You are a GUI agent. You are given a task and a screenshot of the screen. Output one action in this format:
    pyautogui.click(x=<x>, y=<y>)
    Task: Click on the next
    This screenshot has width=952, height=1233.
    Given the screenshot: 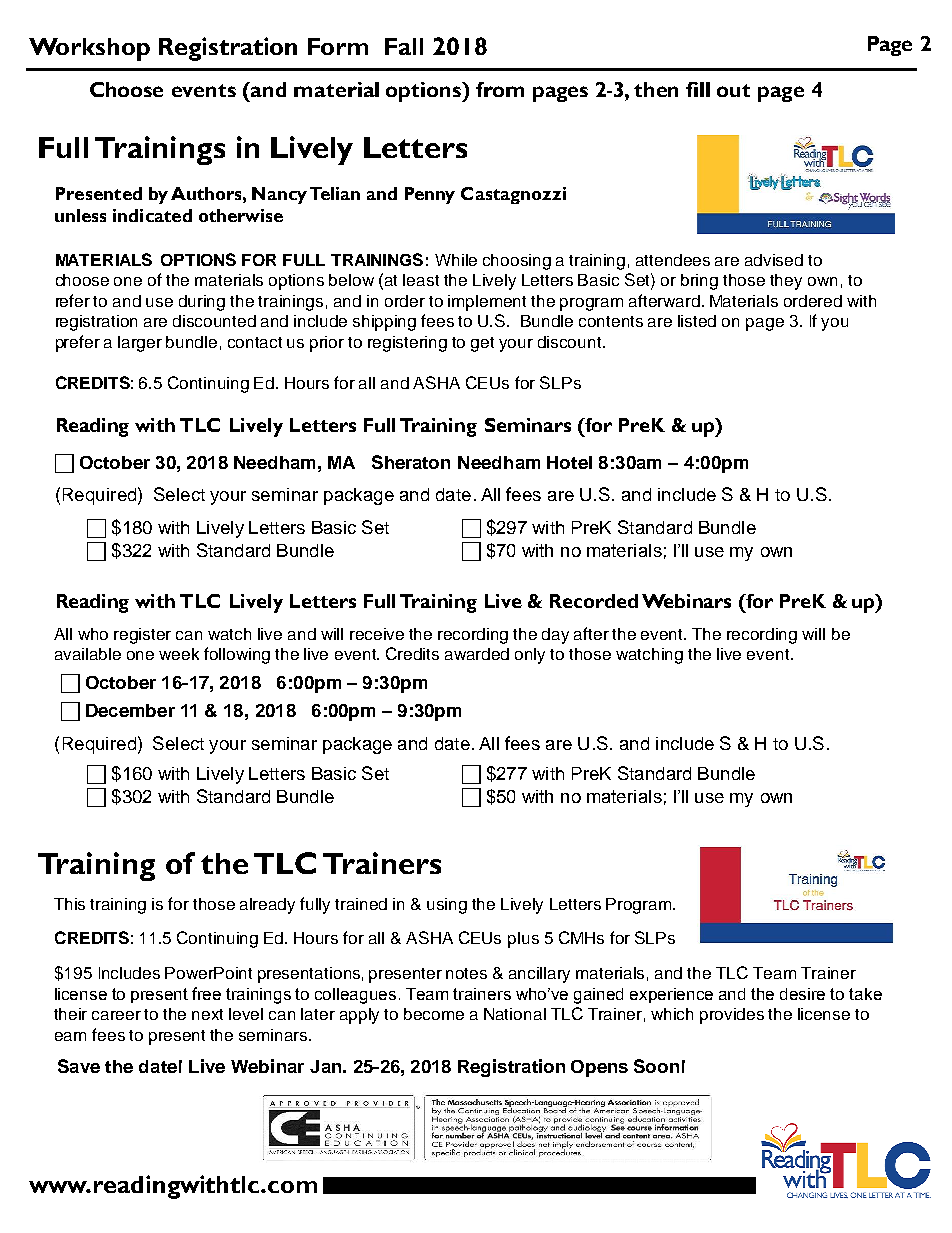 What is the action you would take?
    pyautogui.click(x=207, y=1014)
